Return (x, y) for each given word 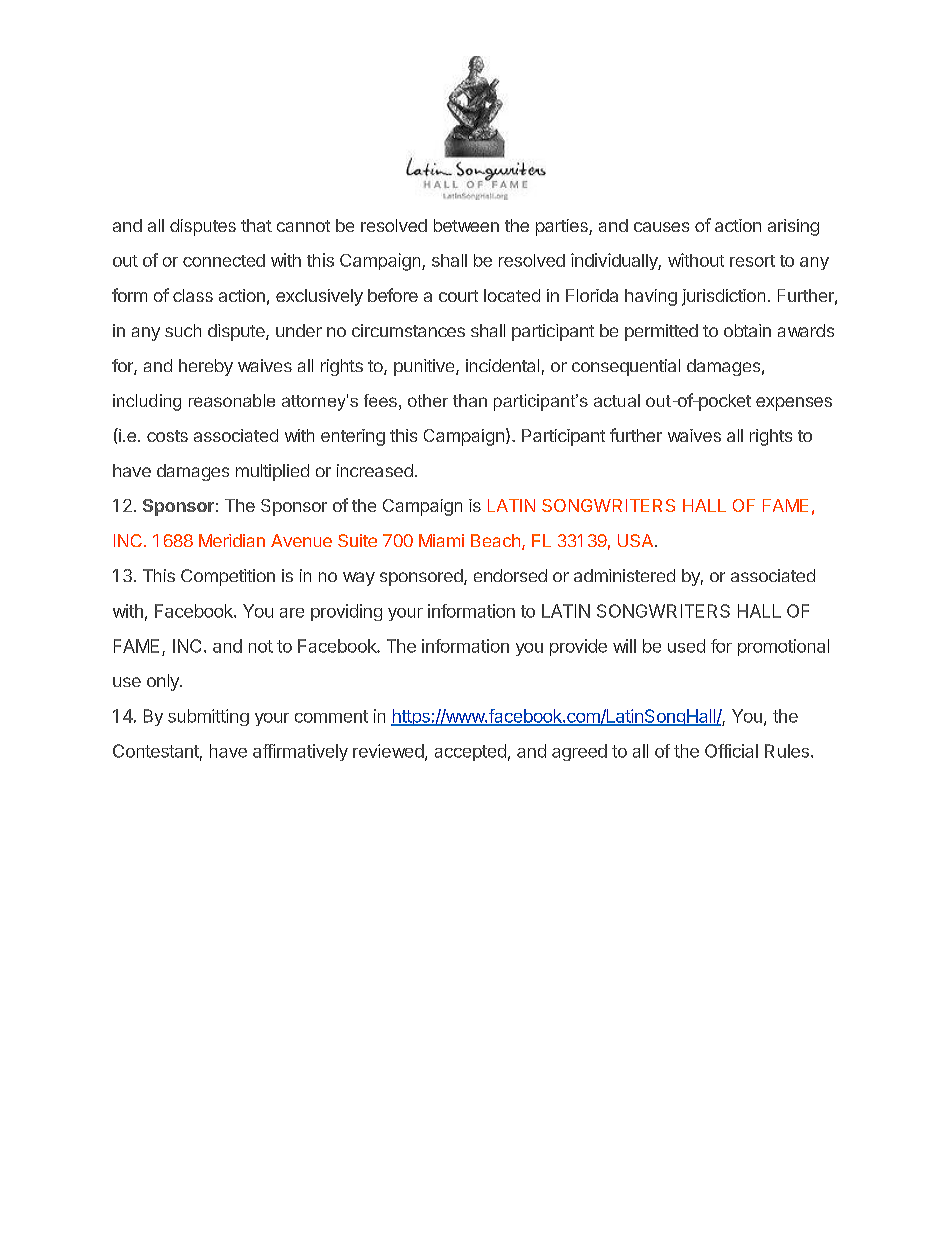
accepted (470, 752)
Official (731, 751)
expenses (794, 404)
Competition (228, 577)
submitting (208, 717)
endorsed (510, 575)
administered (624, 575)
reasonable (232, 400)
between (466, 225)
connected (224, 260)
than (470, 400)
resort (752, 261)
